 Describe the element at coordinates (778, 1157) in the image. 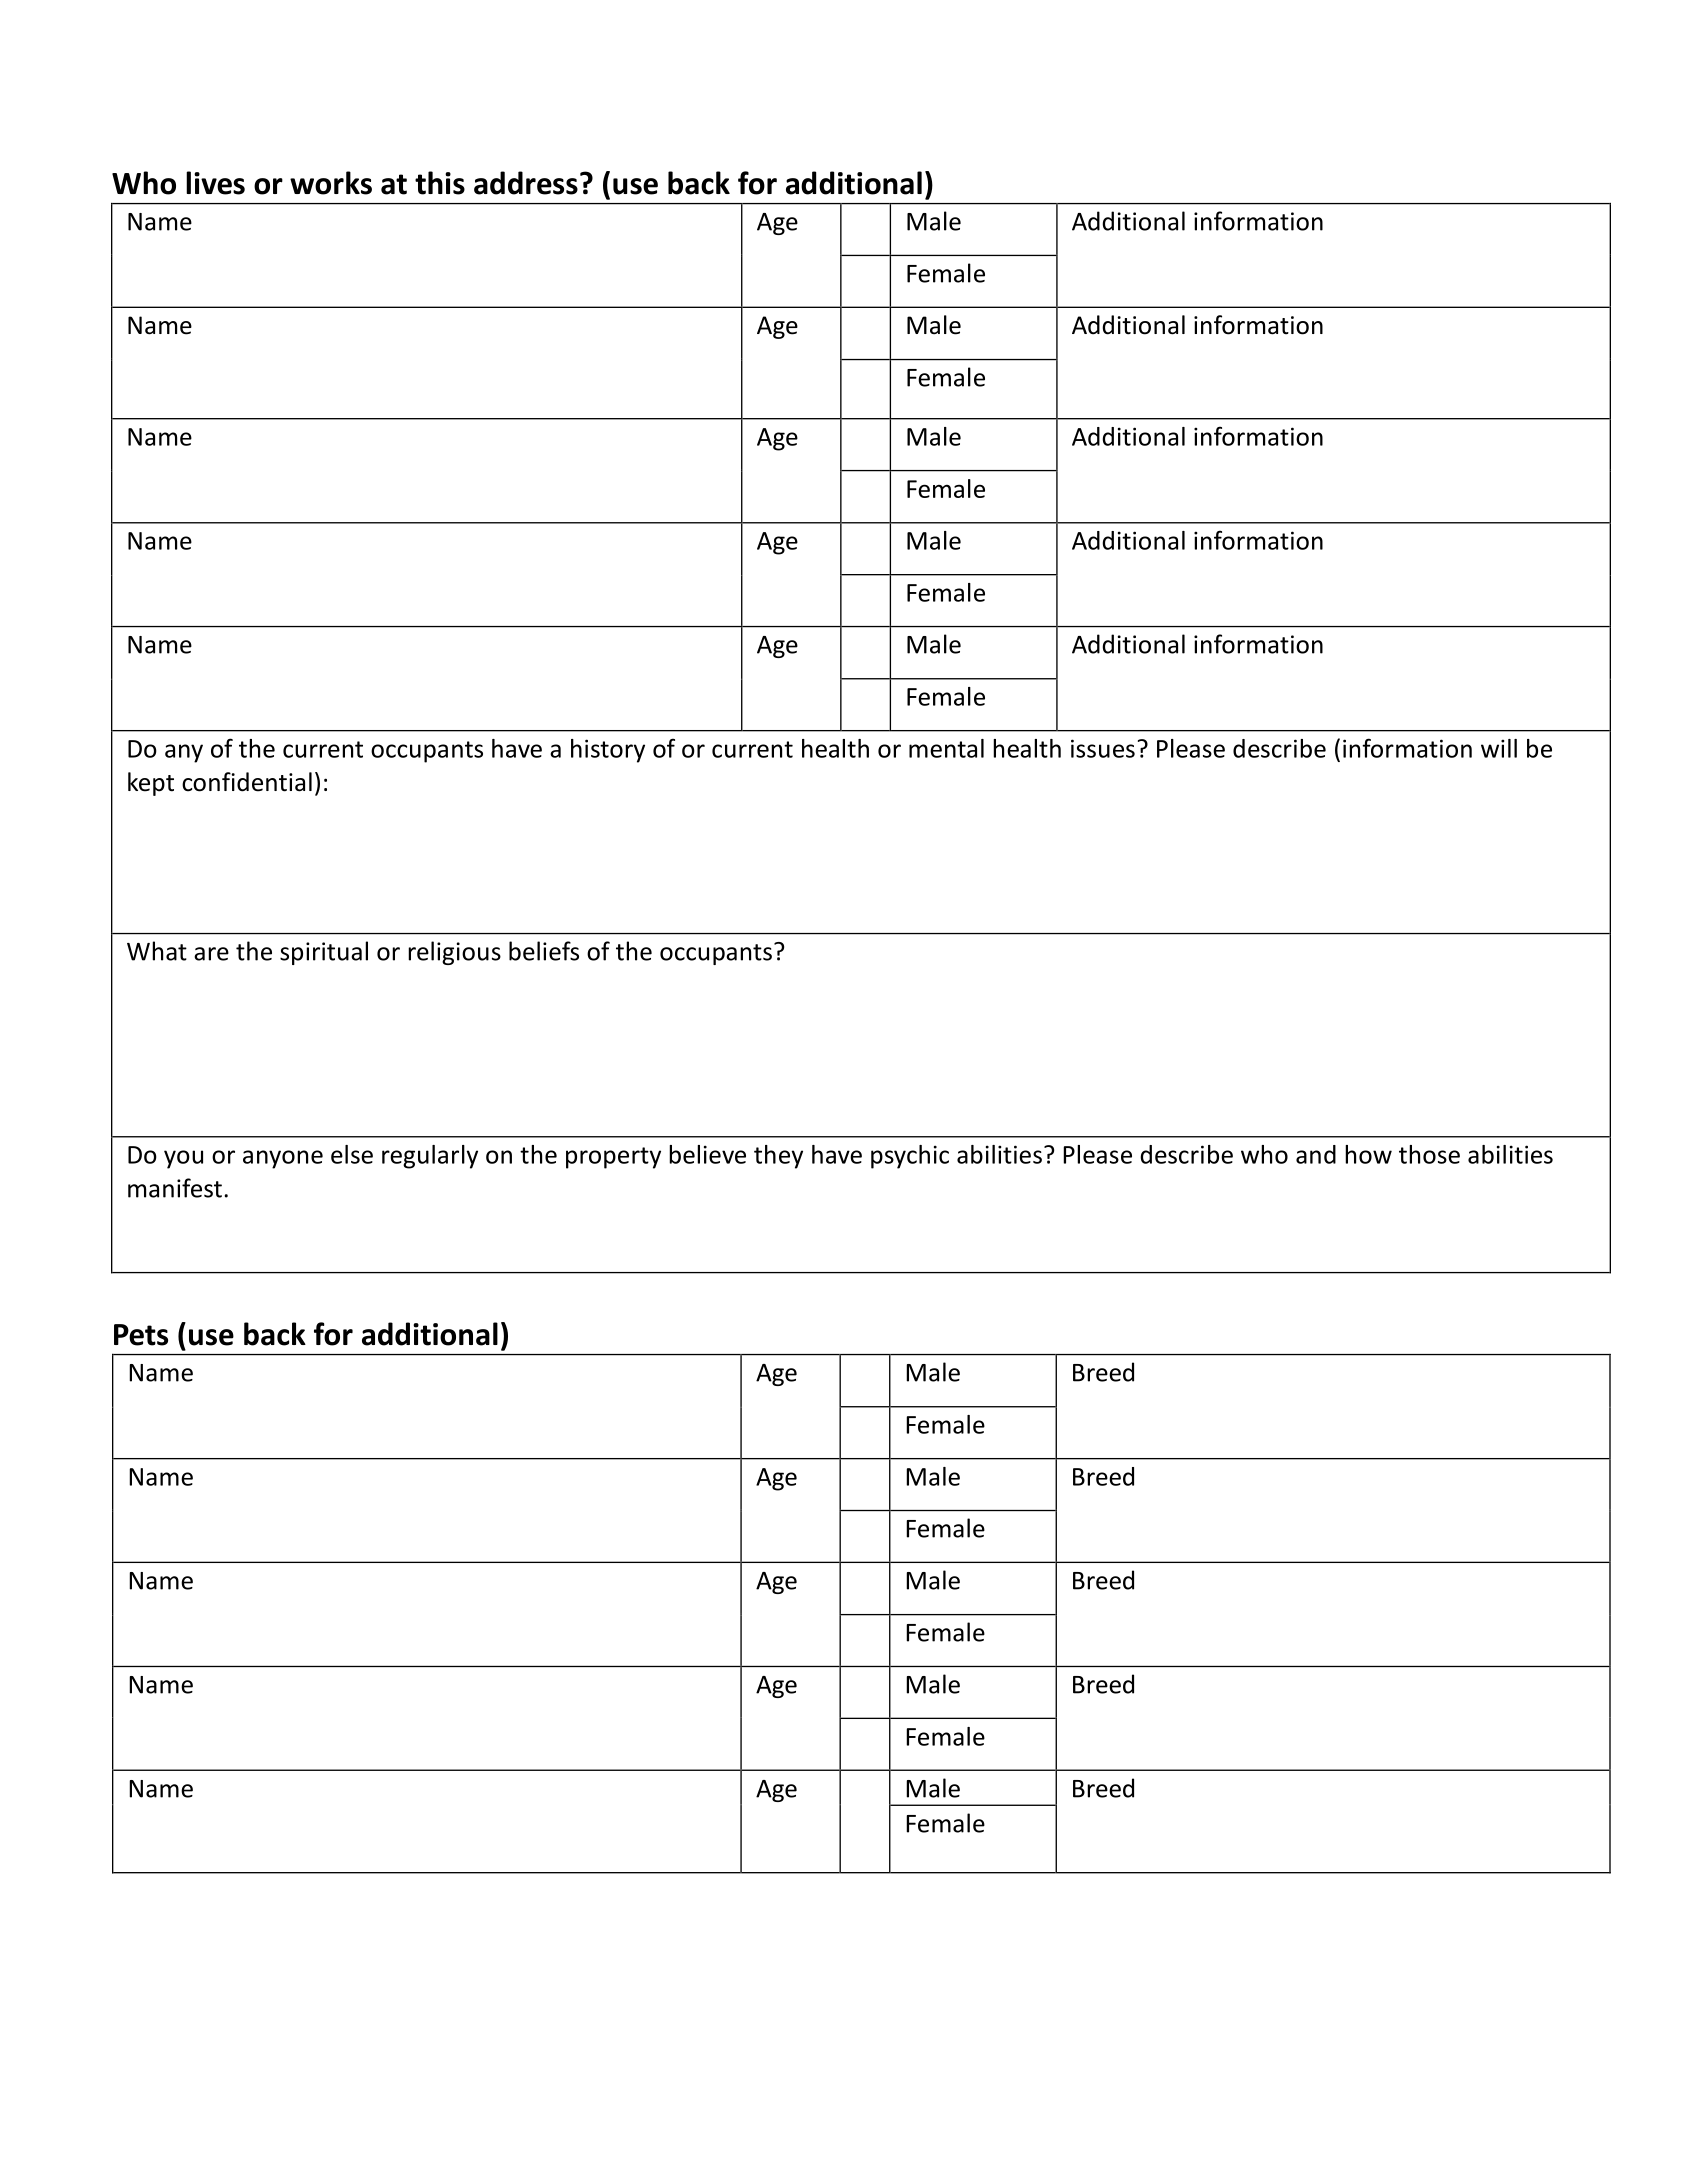

I see `they` at that location.
